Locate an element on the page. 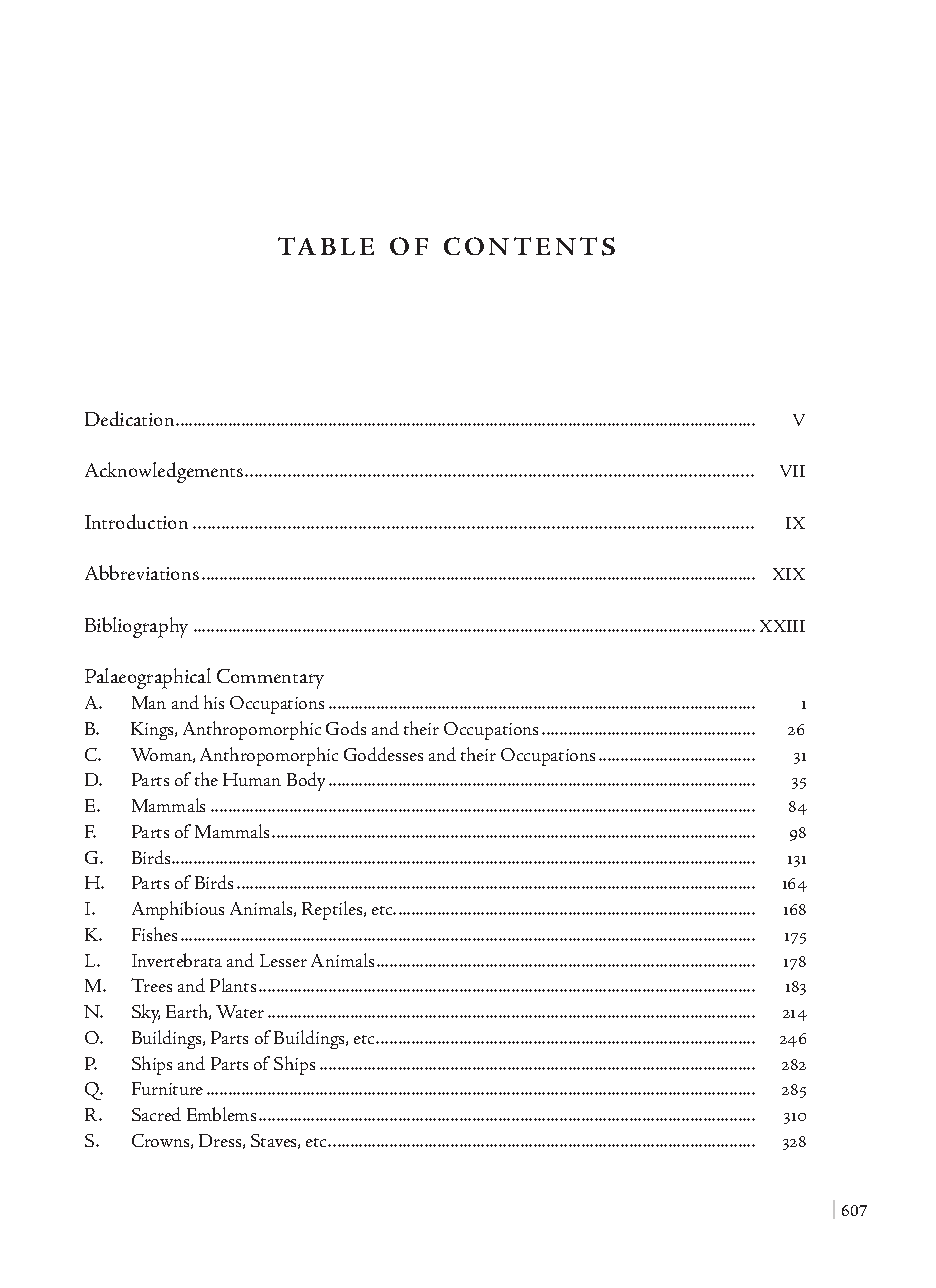  XIX is located at coordinates (789, 574).
